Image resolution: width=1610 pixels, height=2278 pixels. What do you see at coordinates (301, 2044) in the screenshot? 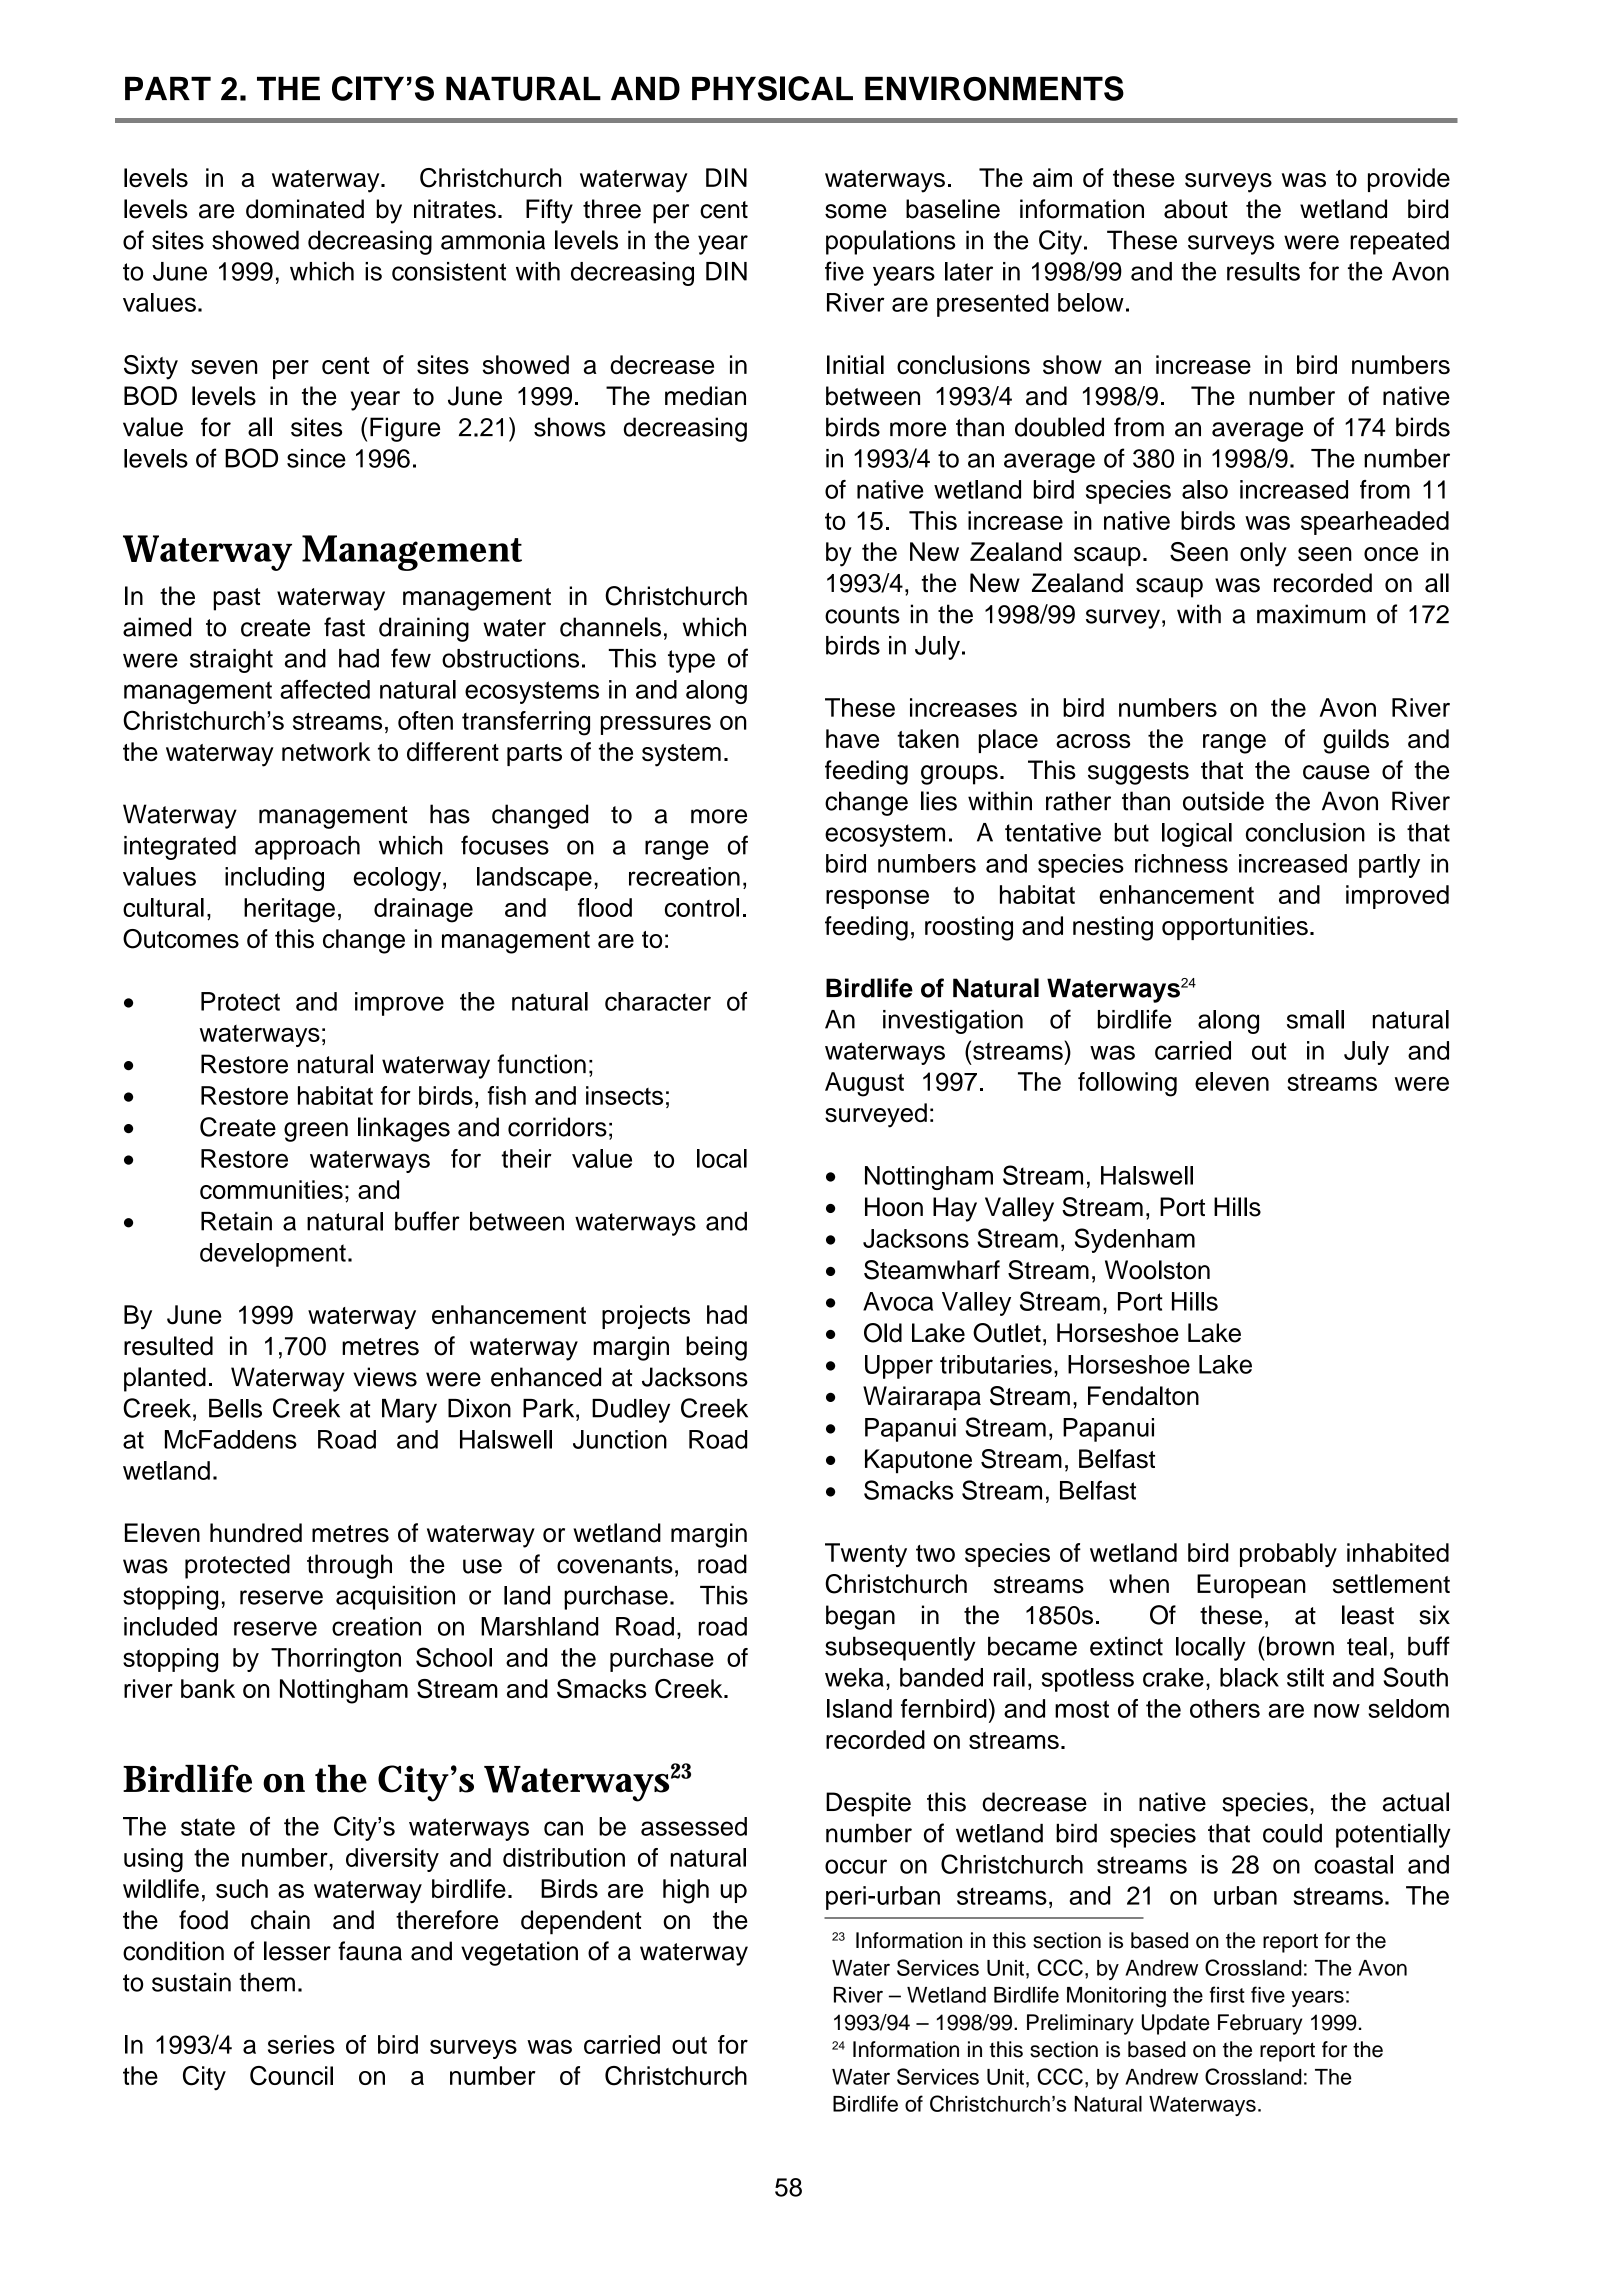
I see `series` at bounding box center [301, 2044].
